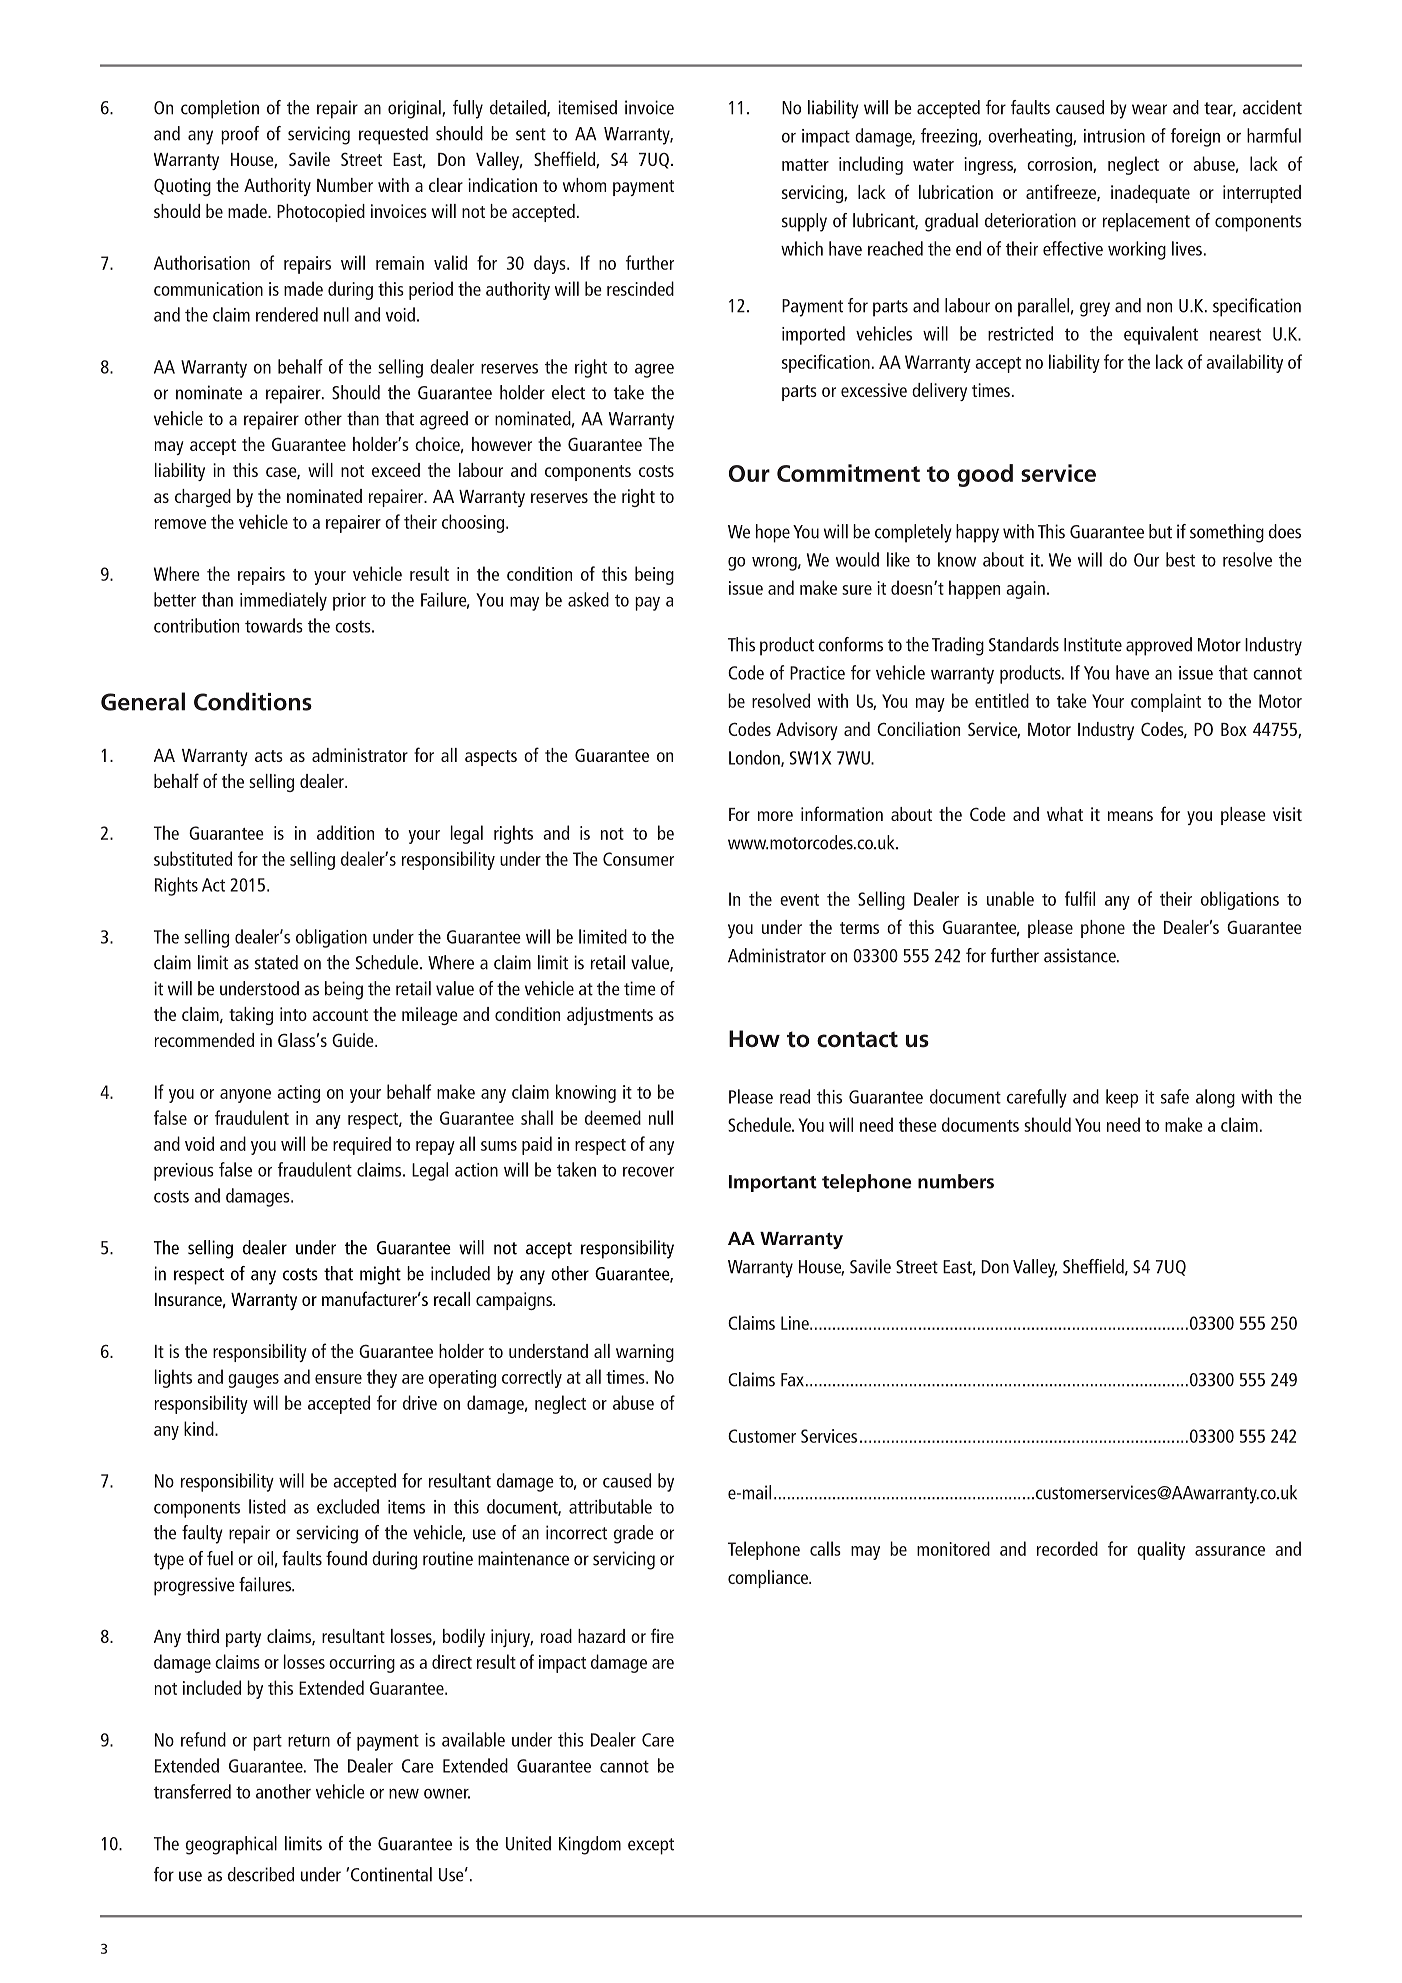  What do you see at coordinates (1161, 1550) in the page?
I see `quality` at bounding box center [1161, 1550].
